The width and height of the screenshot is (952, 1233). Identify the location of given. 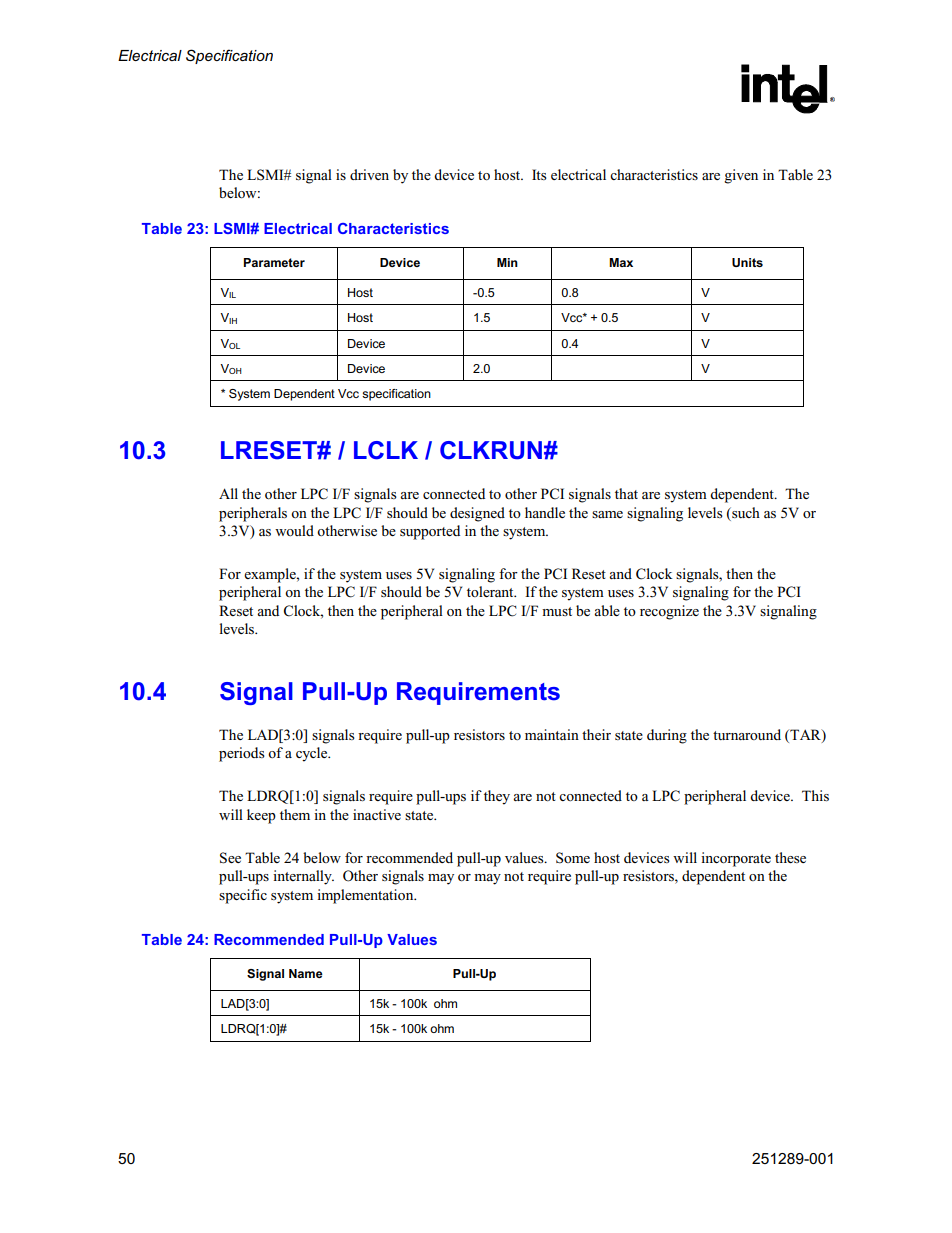
(741, 176).
